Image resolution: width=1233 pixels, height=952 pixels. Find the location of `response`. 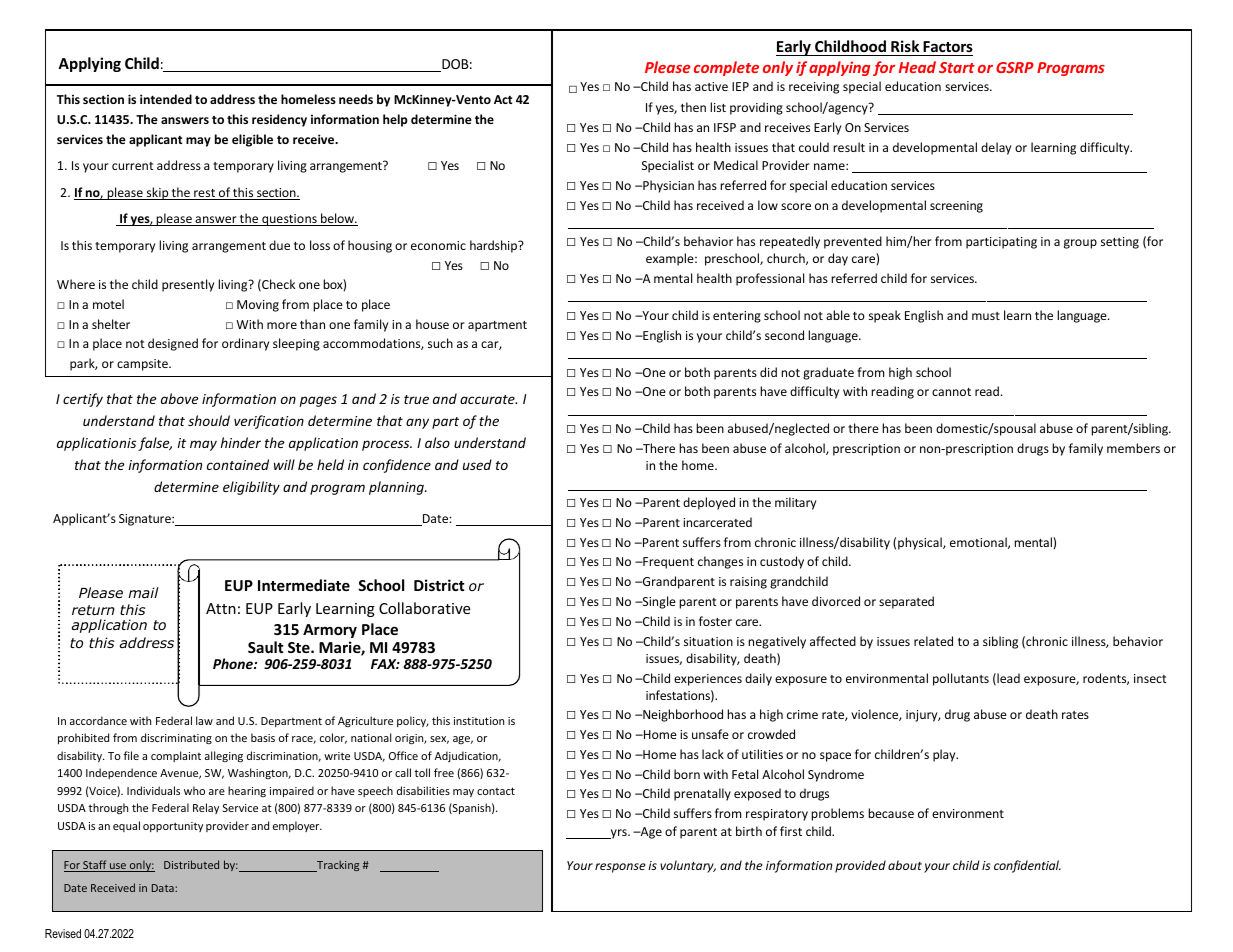

response is located at coordinates (620, 868).
